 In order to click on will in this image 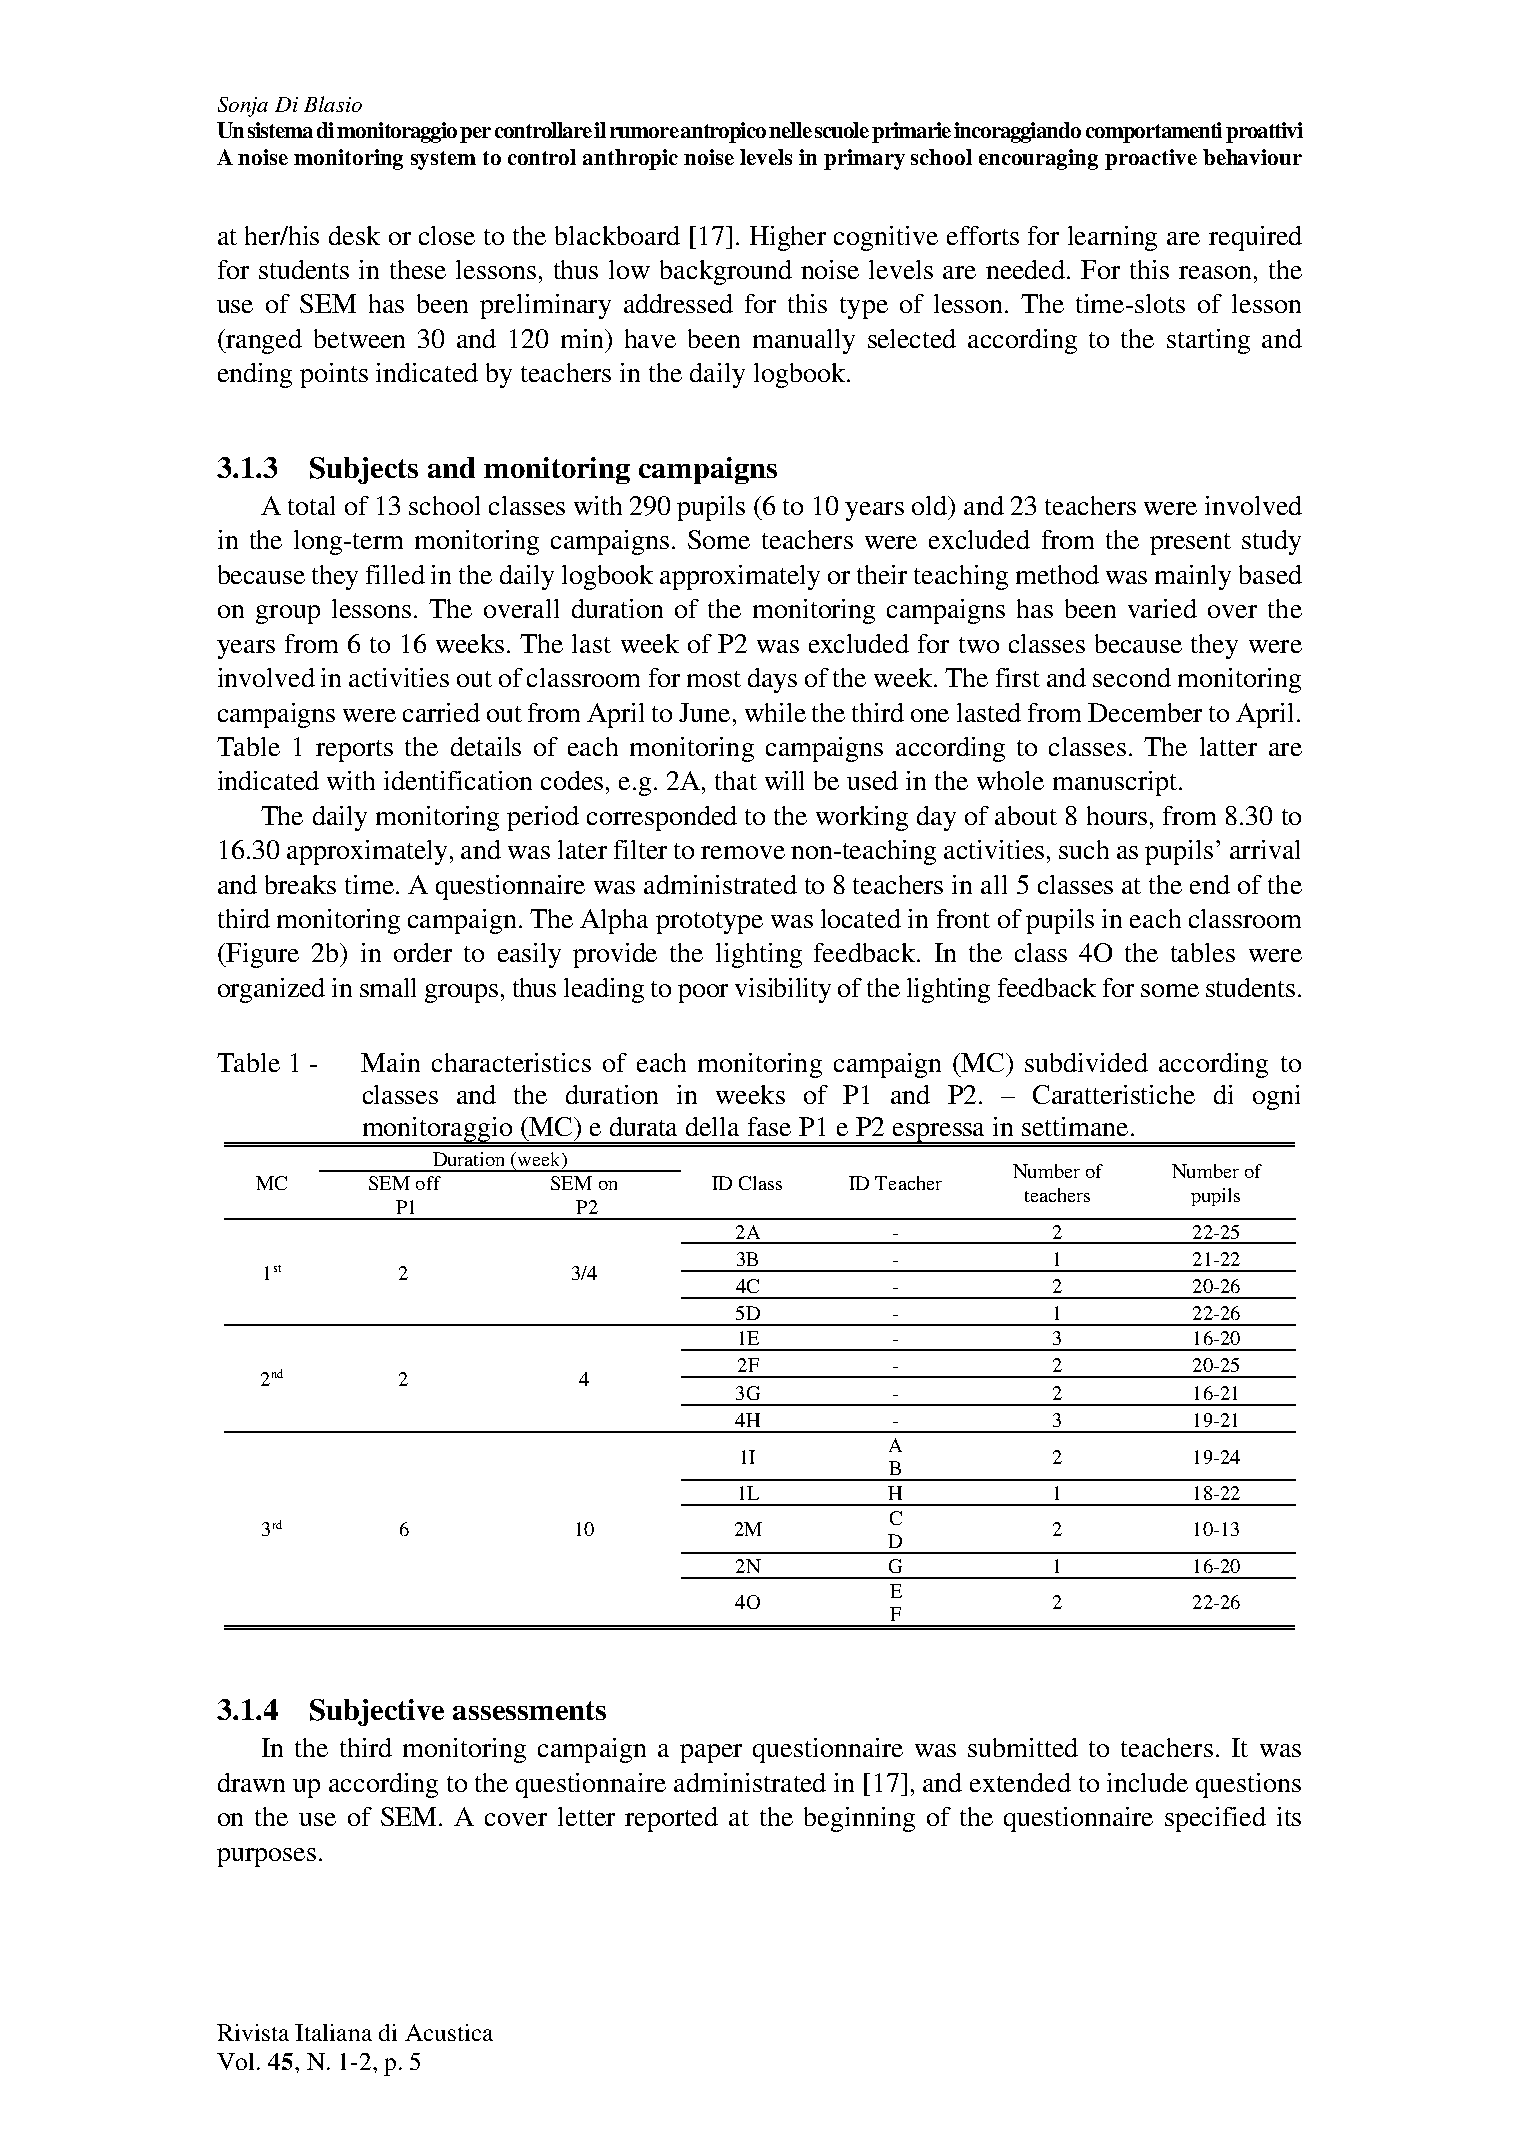, I will do `click(784, 780)`.
